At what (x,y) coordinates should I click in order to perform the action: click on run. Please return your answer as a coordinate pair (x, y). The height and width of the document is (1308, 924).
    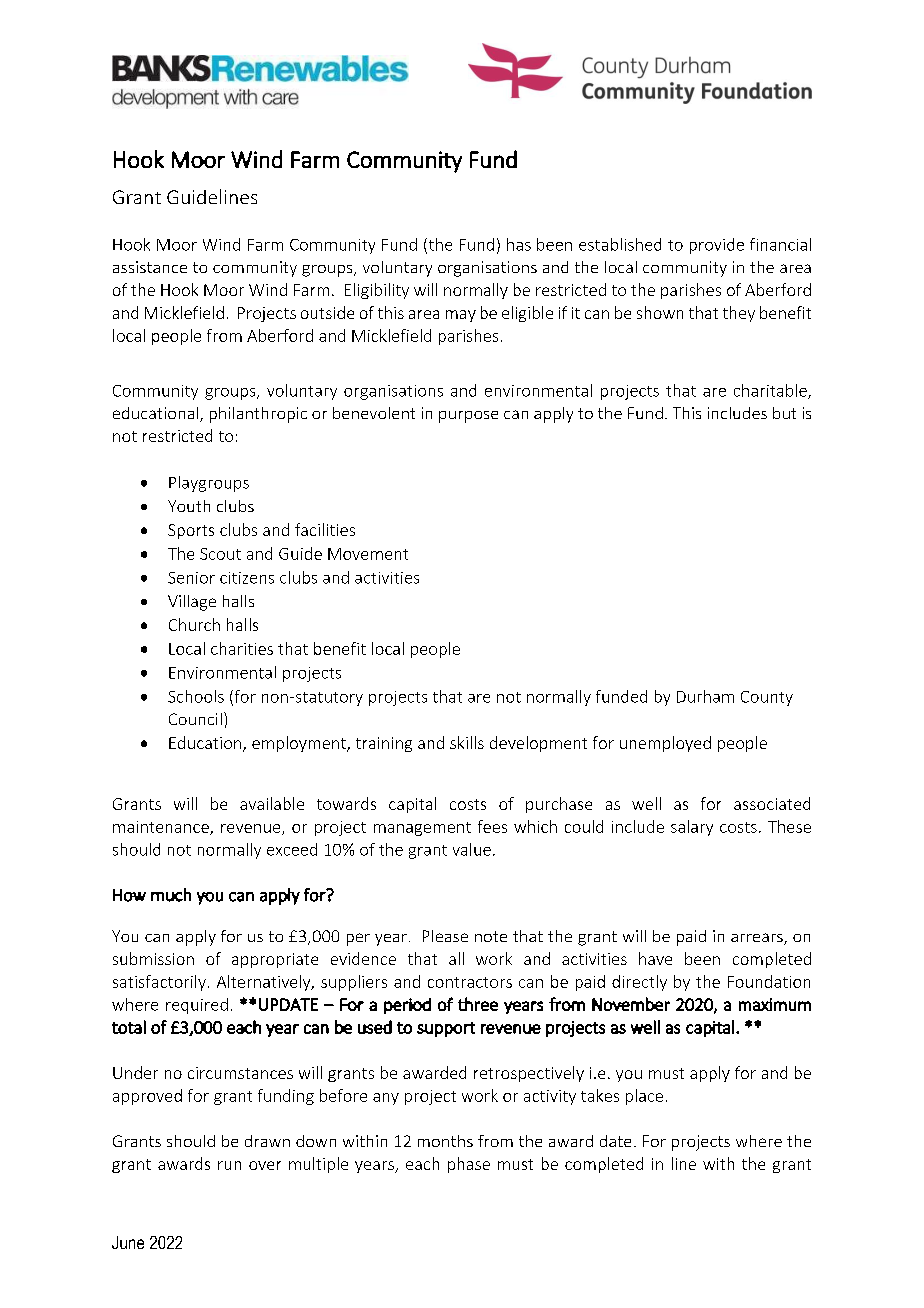
    Looking at the image, I should click on (229, 1165).
